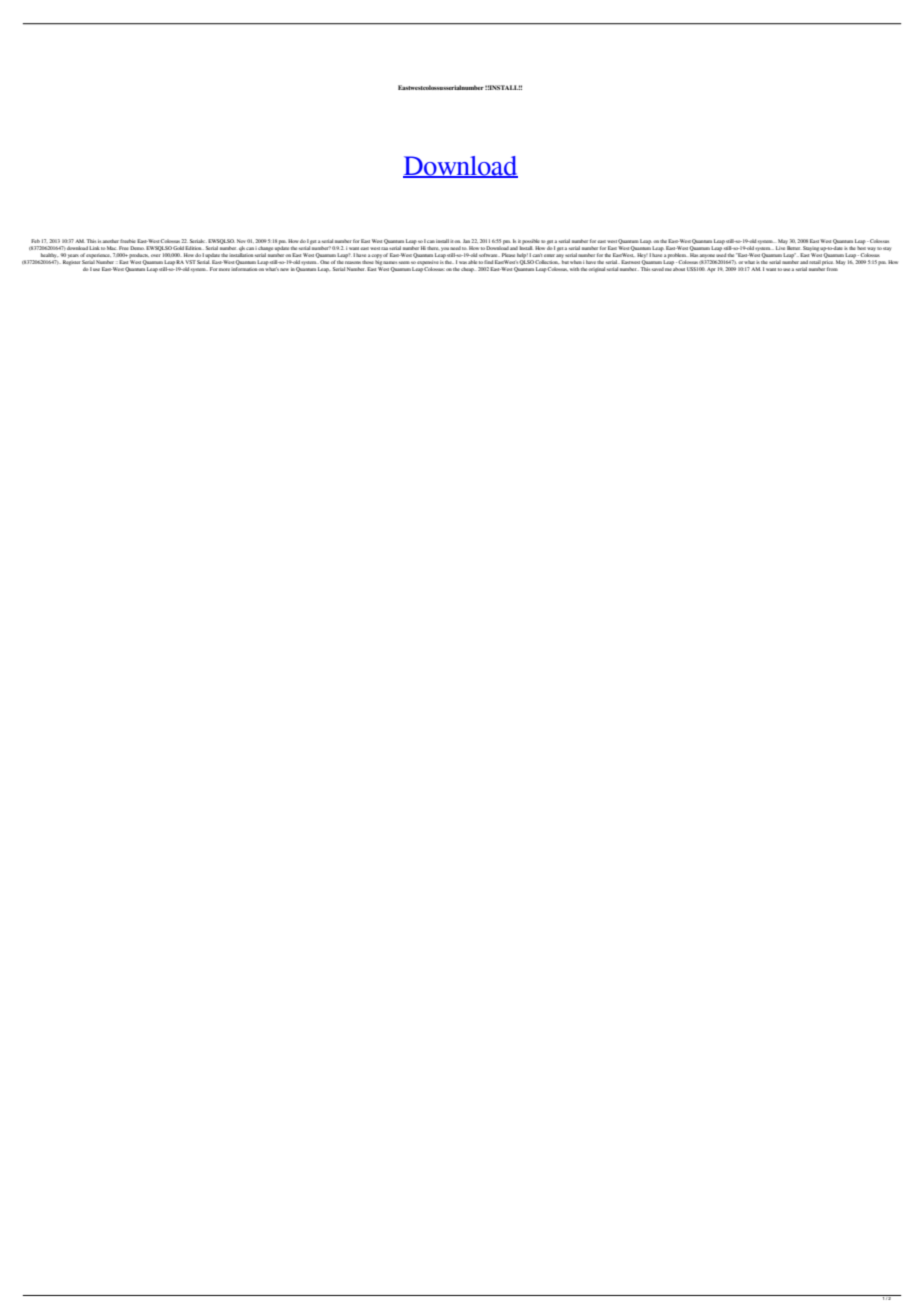 The width and height of the screenshot is (924, 1311). What do you see at coordinates (466, 241) in the screenshot?
I see `Jan` at bounding box center [466, 241].
